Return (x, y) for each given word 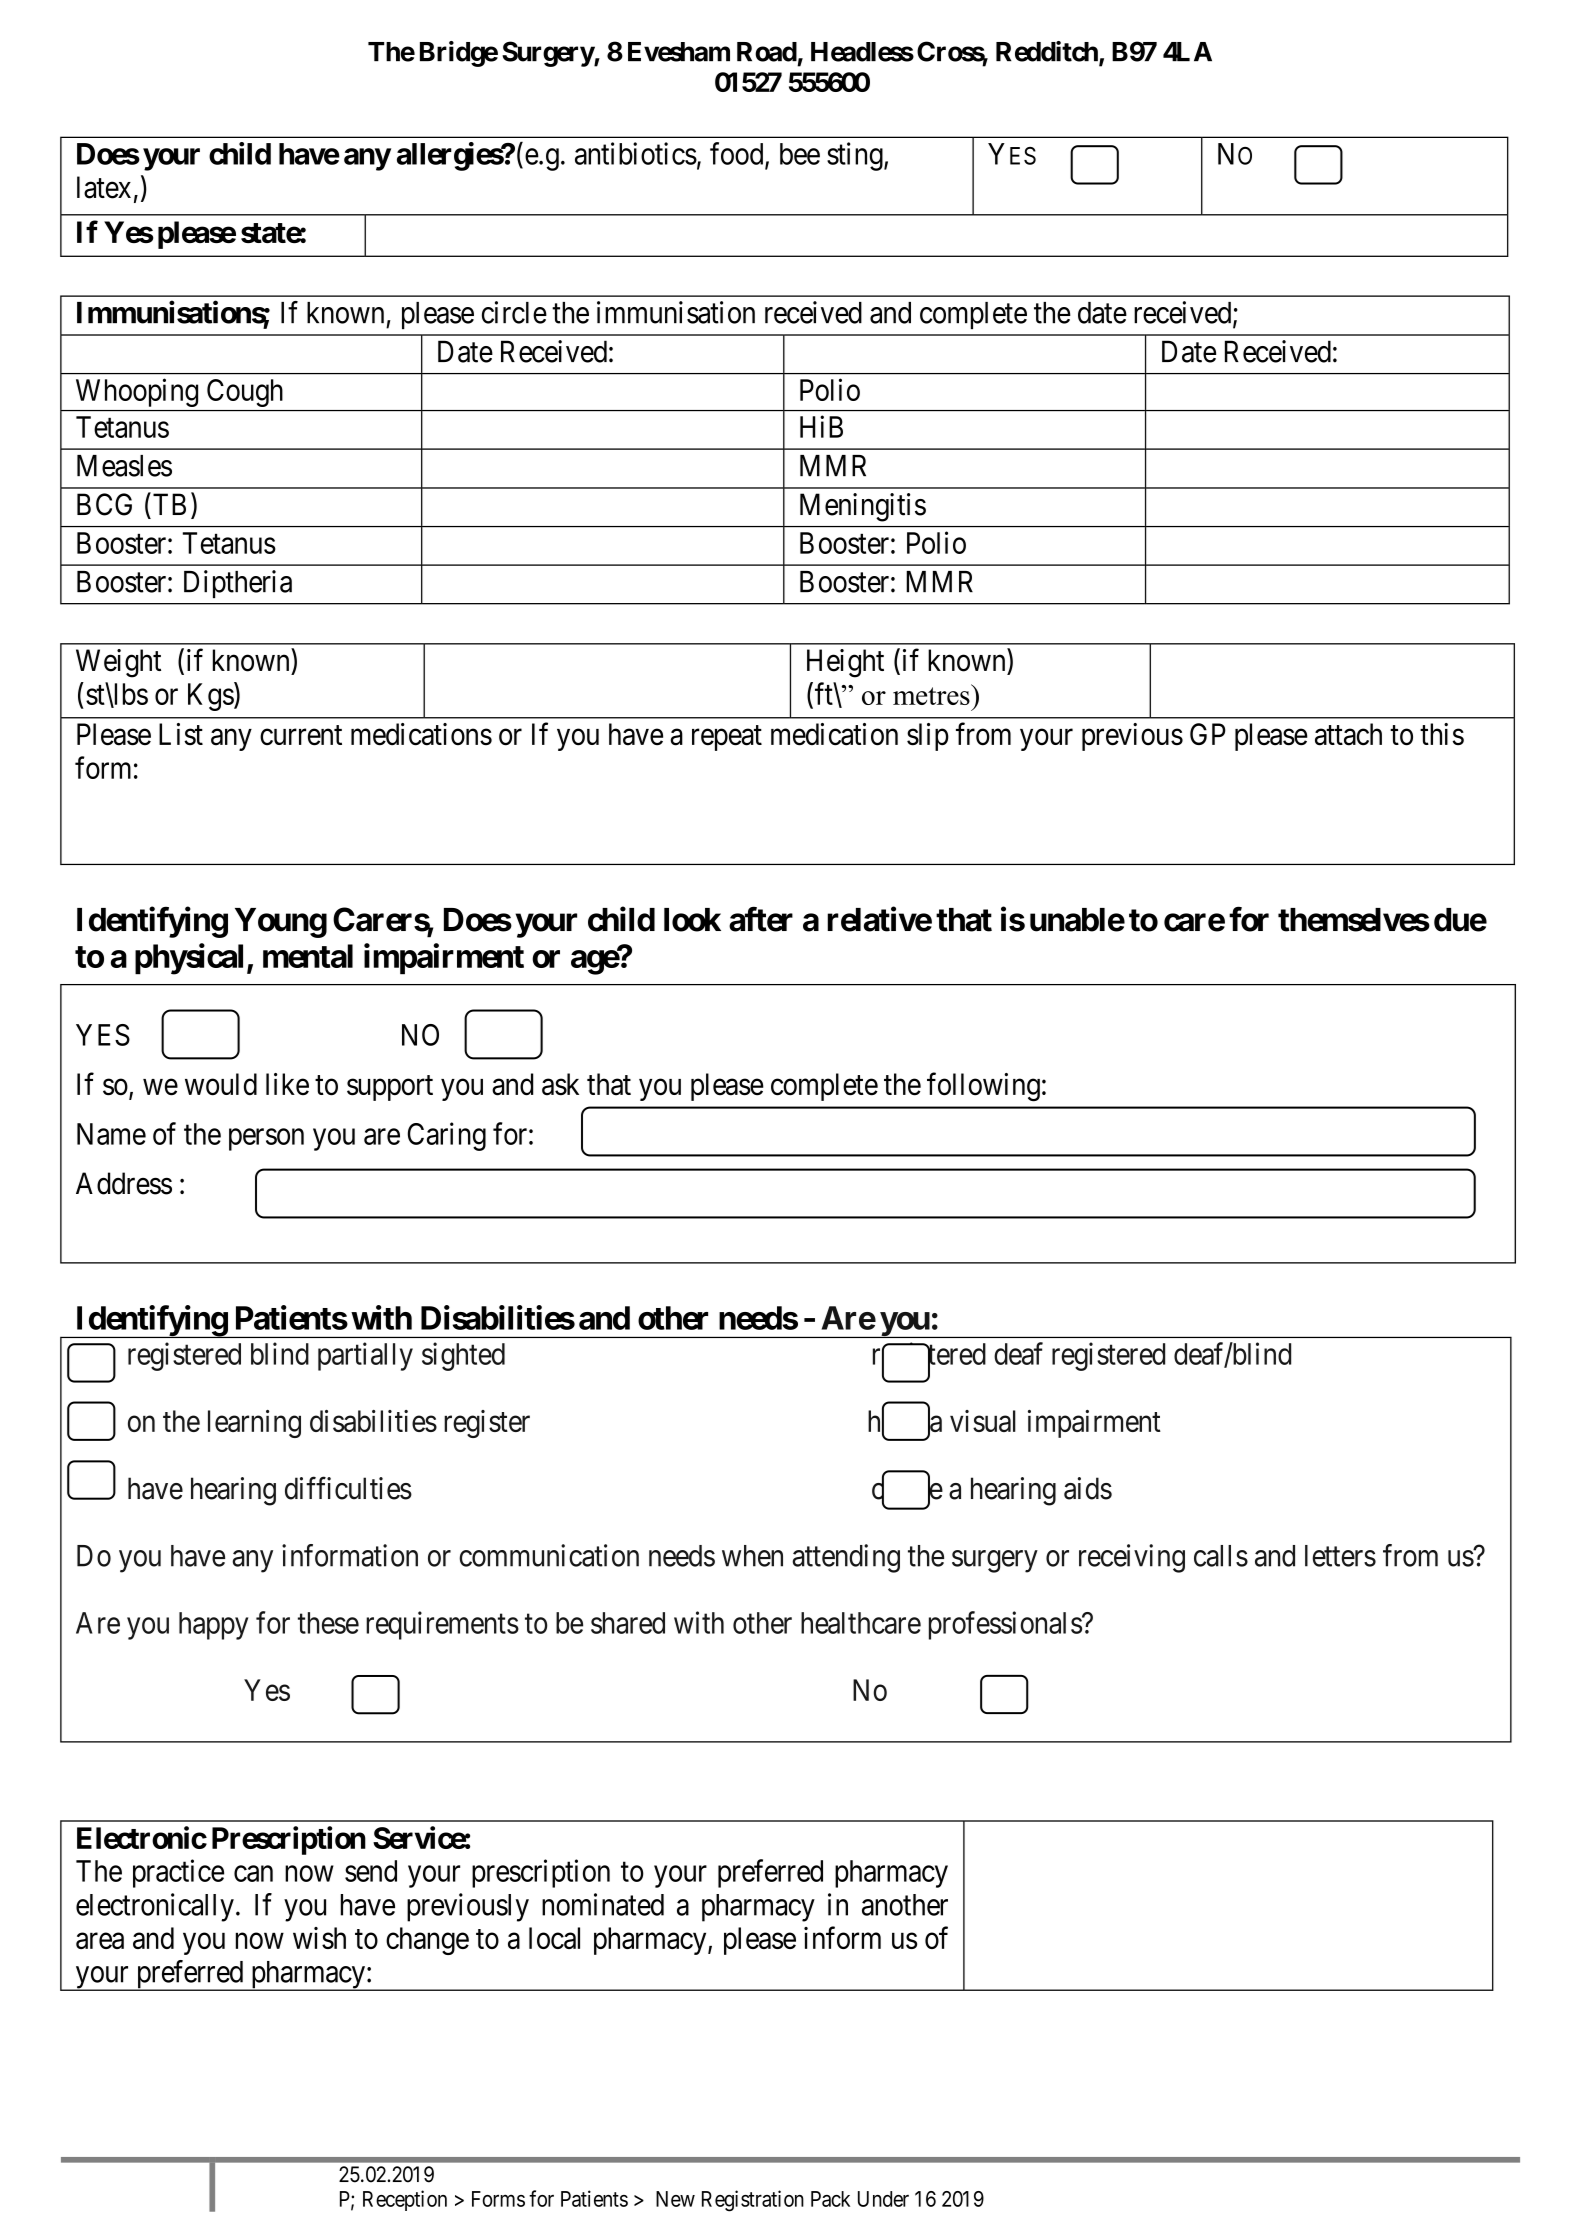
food (738, 154)
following (983, 1086)
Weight (118, 663)
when (752, 1556)
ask (560, 1084)
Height (845, 663)
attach (1348, 734)
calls (1221, 1556)
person (266, 1140)
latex (104, 187)
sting (856, 156)
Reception (405, 2200)
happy (213, 1626)
